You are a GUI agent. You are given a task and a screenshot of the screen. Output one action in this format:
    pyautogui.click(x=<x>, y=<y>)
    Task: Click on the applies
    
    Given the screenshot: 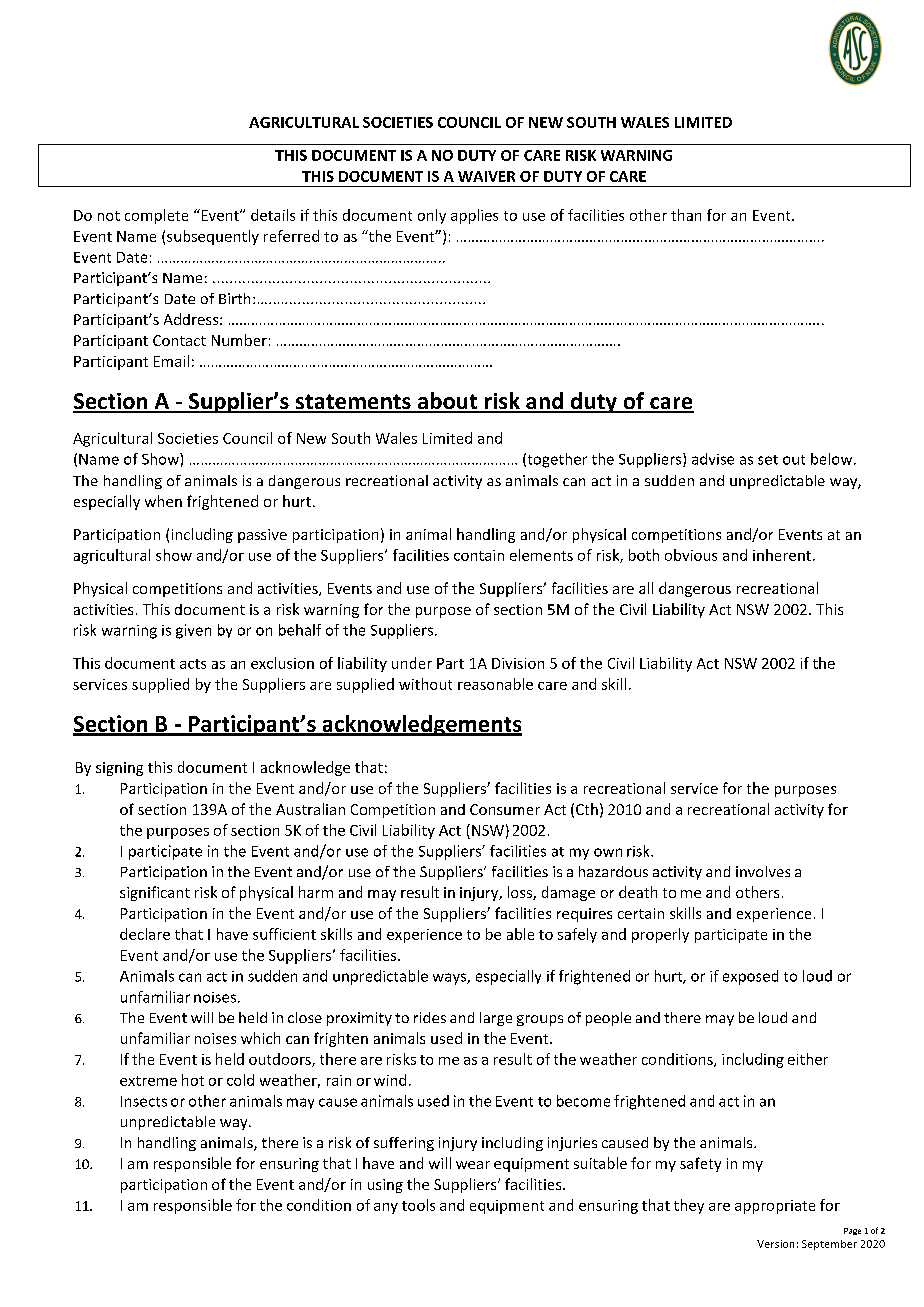 What is the action you would take?
    pyautogui.click(x=474, y=216)
